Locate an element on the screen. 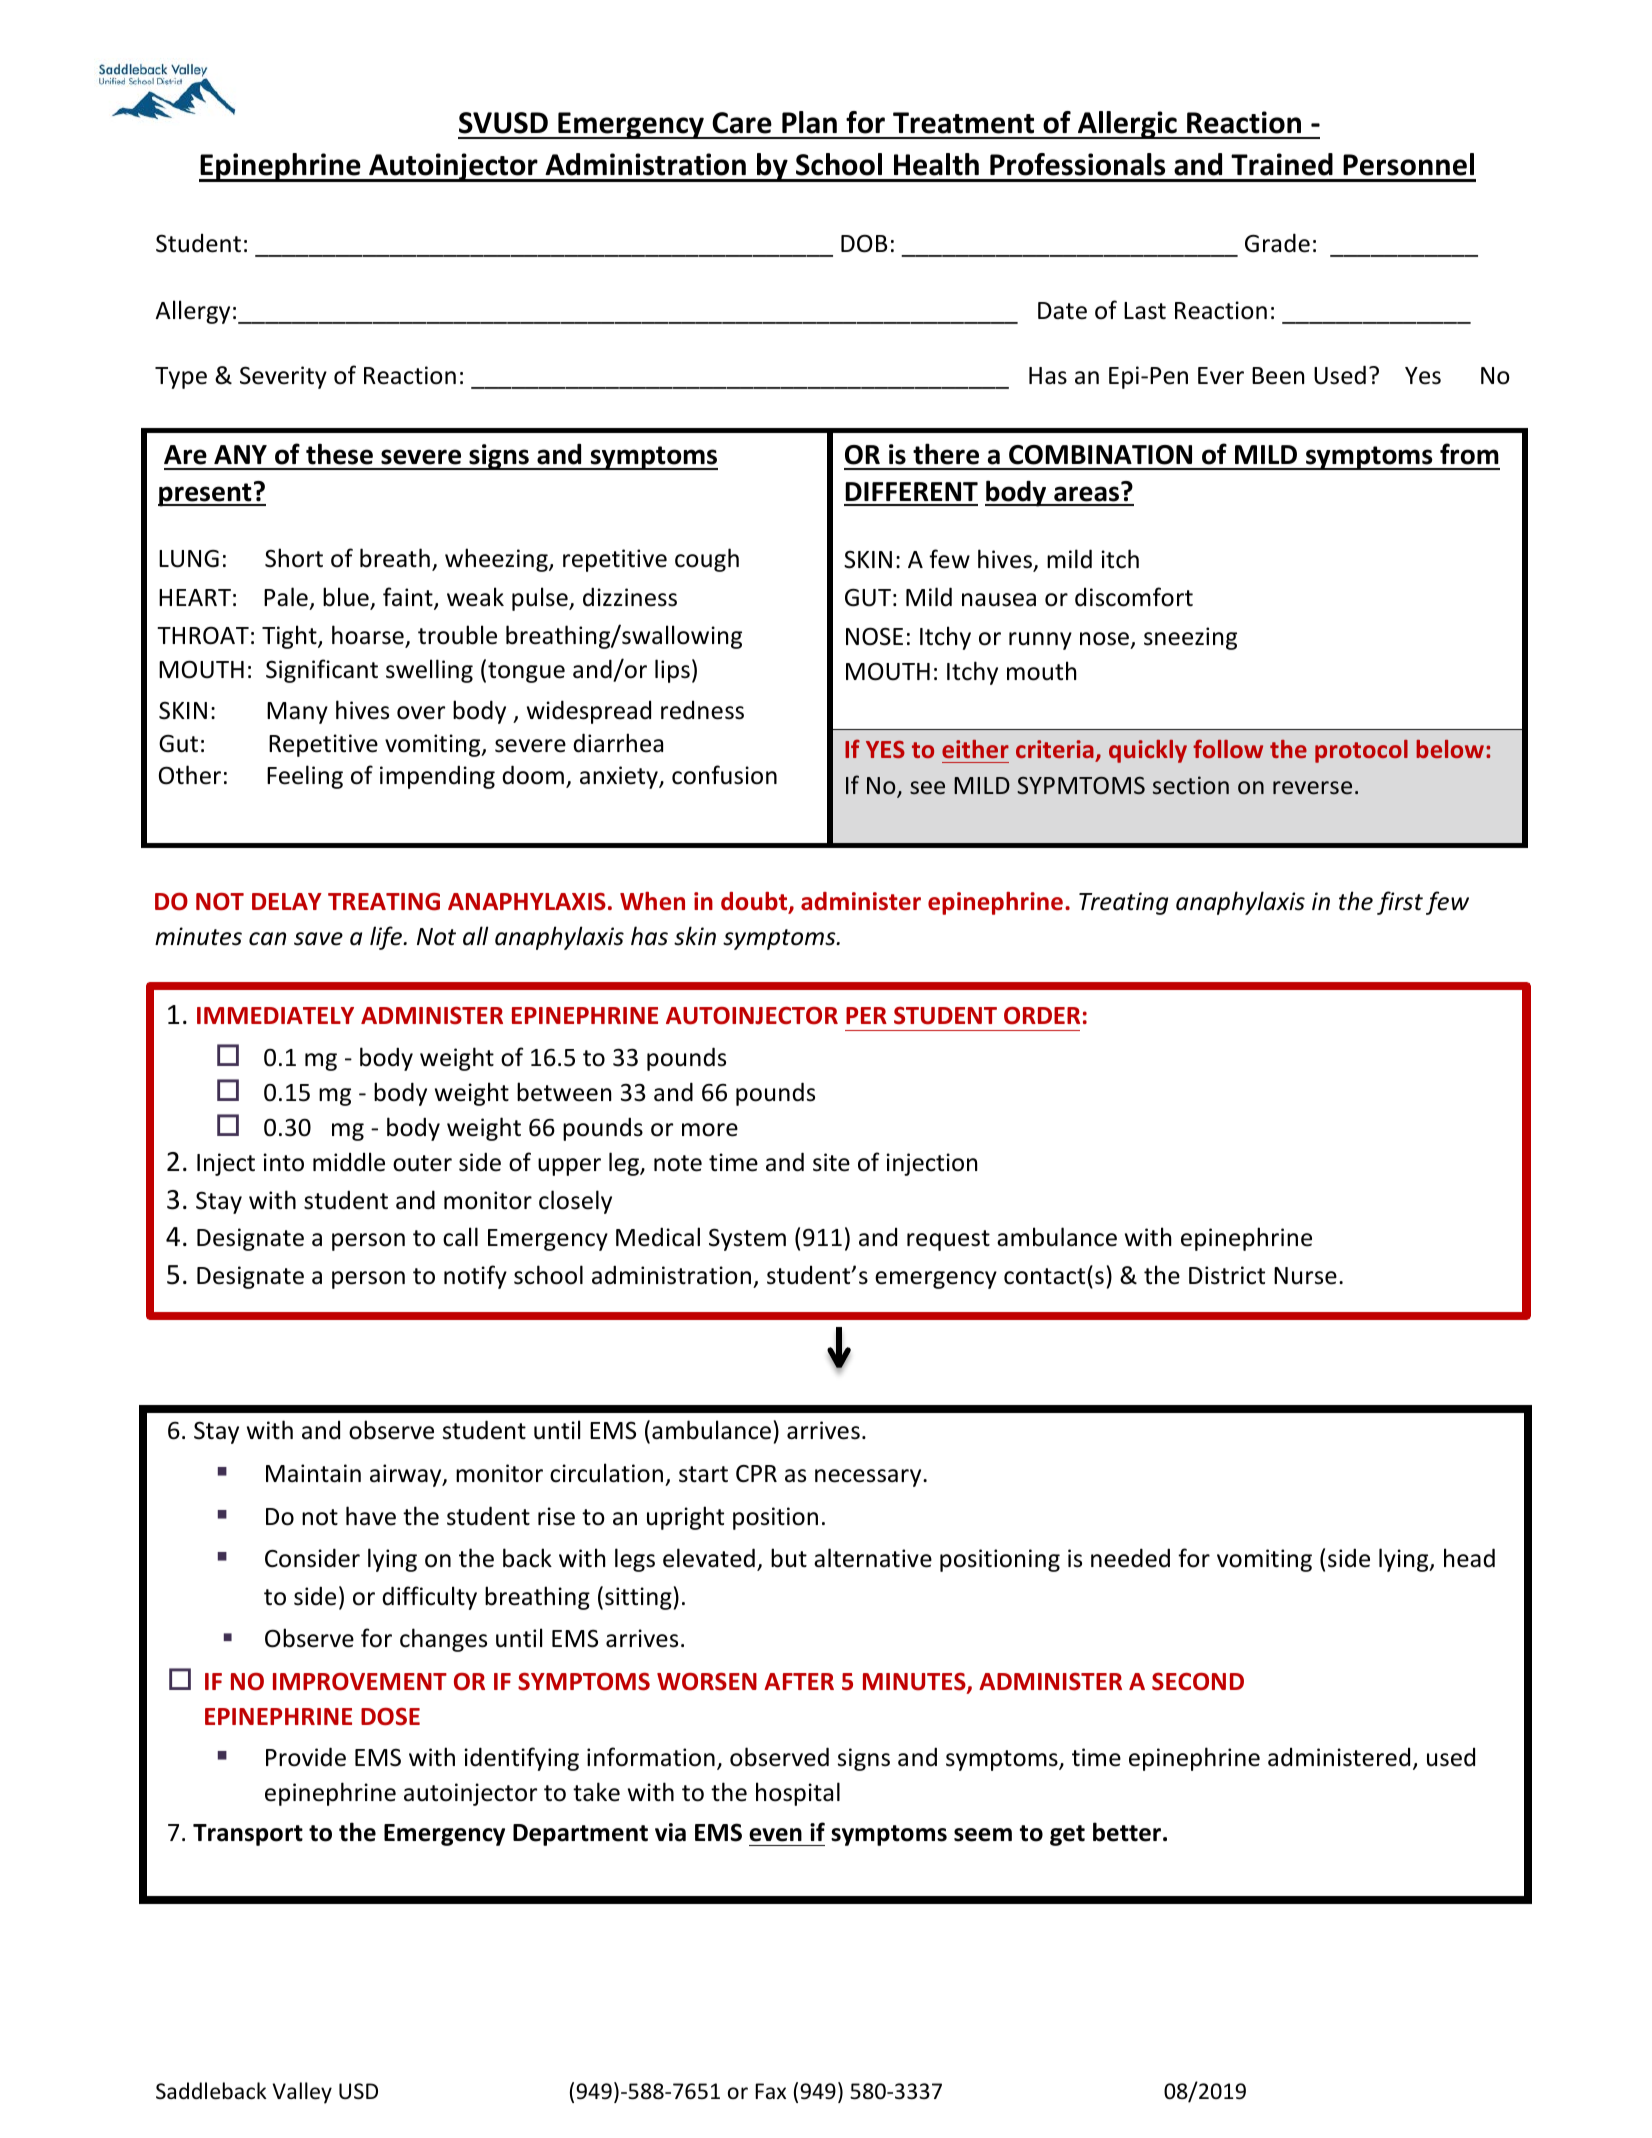  get is located at coordinates (1067, 1835).
